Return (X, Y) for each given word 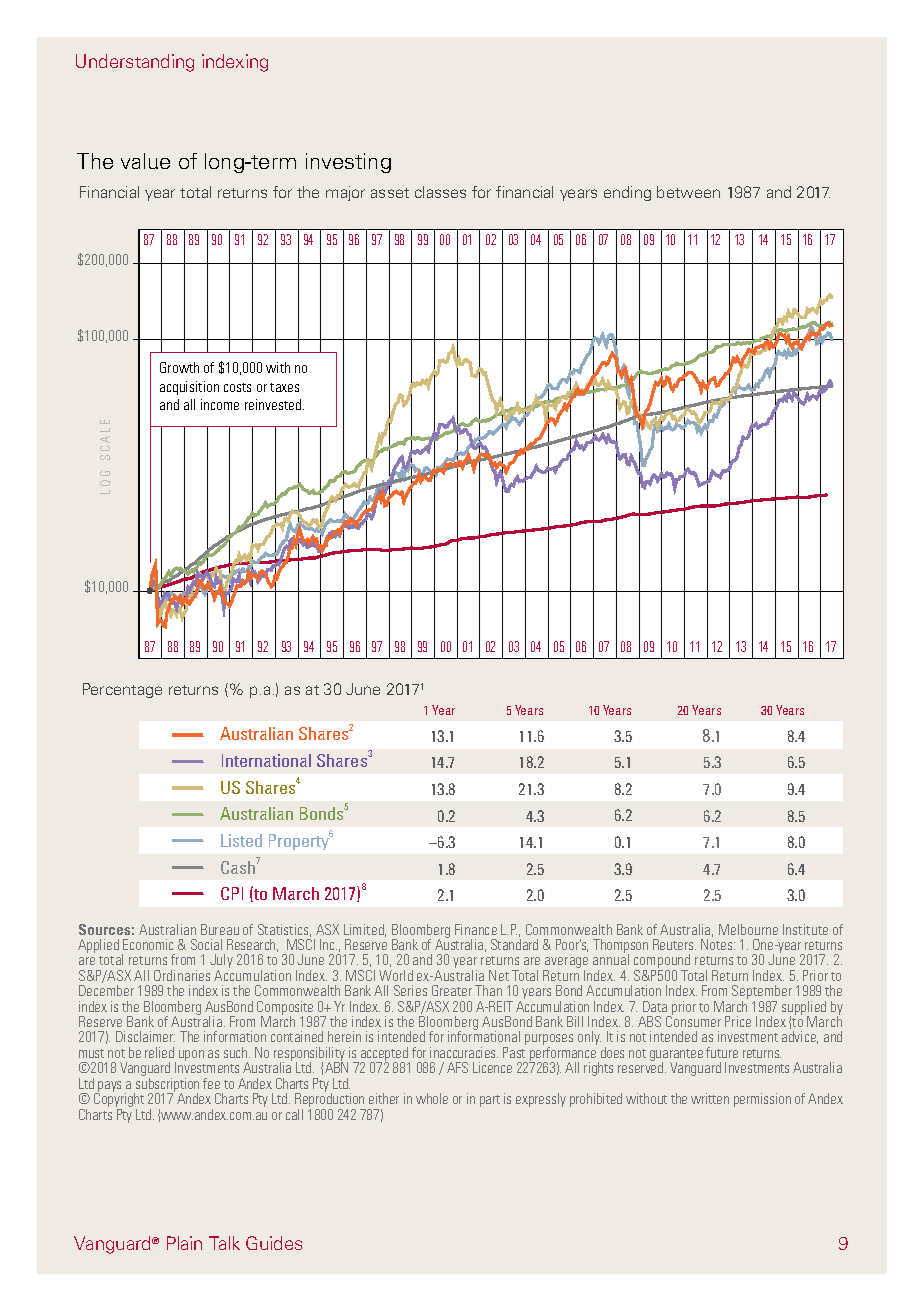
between (688, 192)
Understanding (135, 63)
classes (440, 192)
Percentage (122, 690)
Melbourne (748, 929)
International (266, 760)
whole (432, 1098)
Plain (184, 1243)
